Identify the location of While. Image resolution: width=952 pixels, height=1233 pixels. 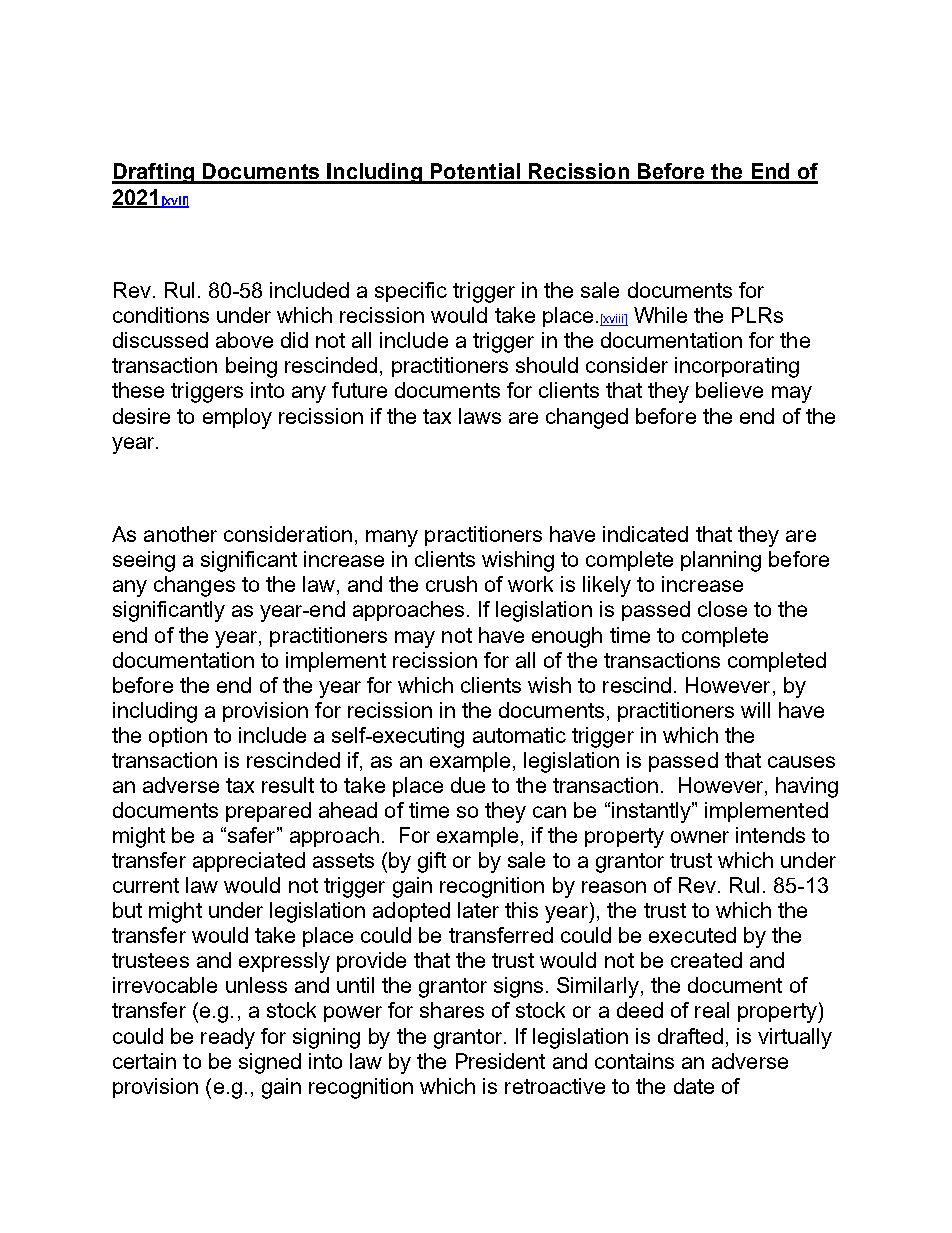
(660, 315).
